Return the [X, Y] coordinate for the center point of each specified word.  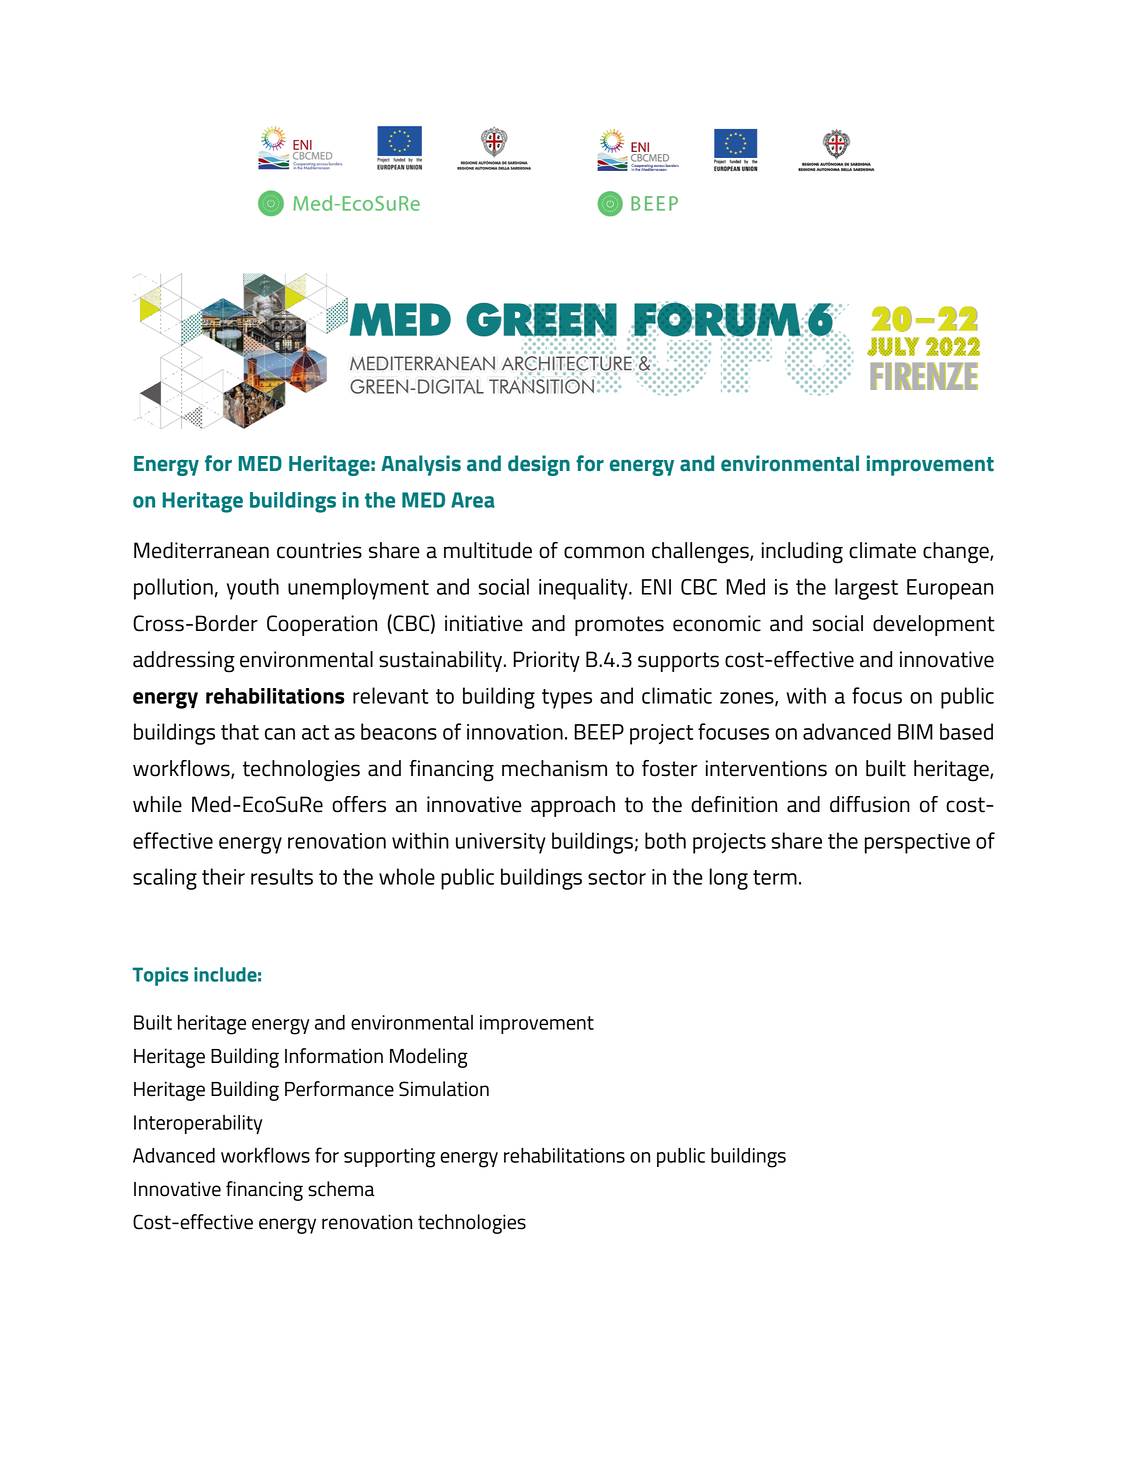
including [802, 553]
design [539, 465]
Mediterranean [201, 550]
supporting [389, 1158]
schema [341, 1189]
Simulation [444, 1089]
